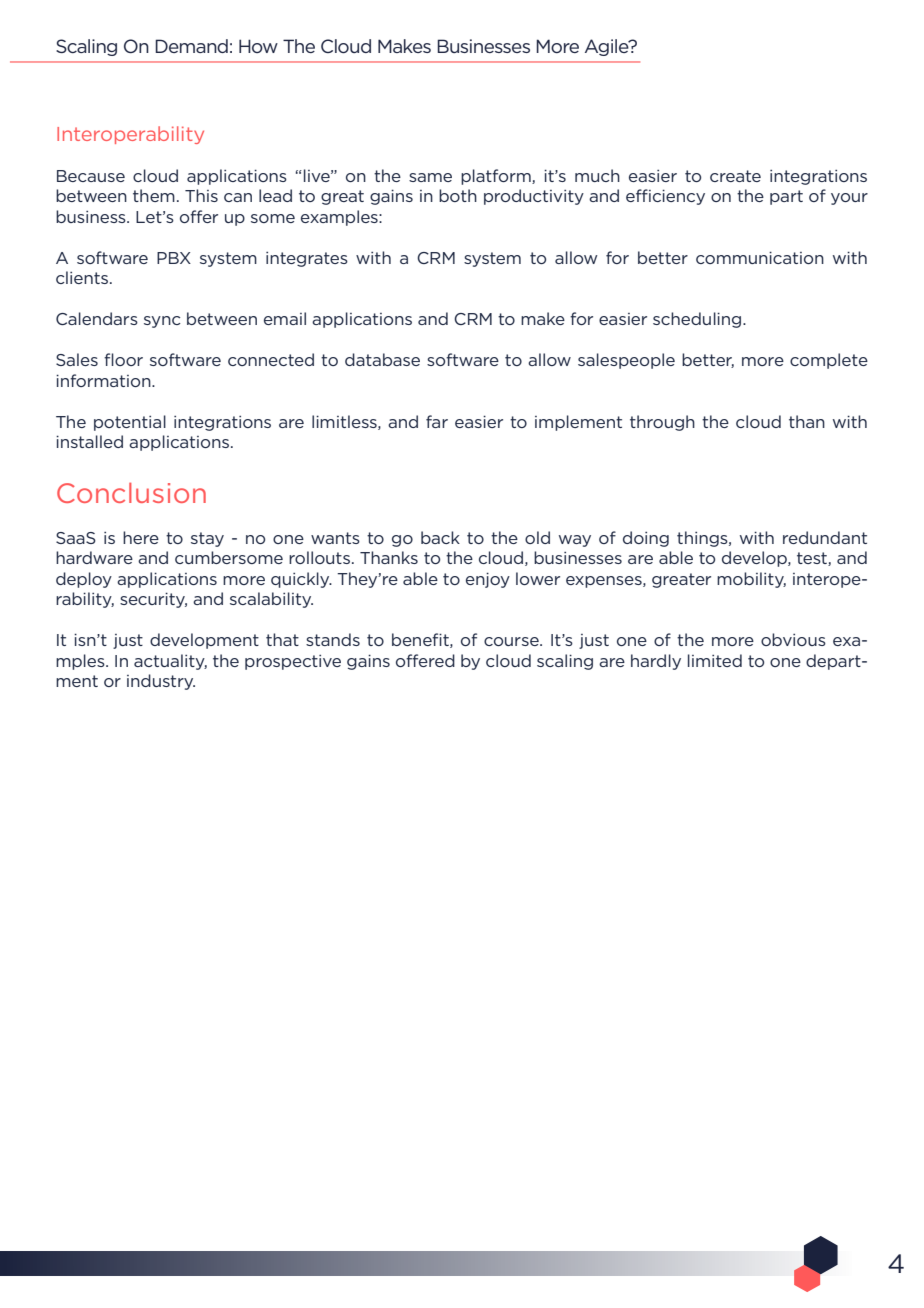 This image has height=1308, width=924. I want to click on floor, so click(123, 359).
